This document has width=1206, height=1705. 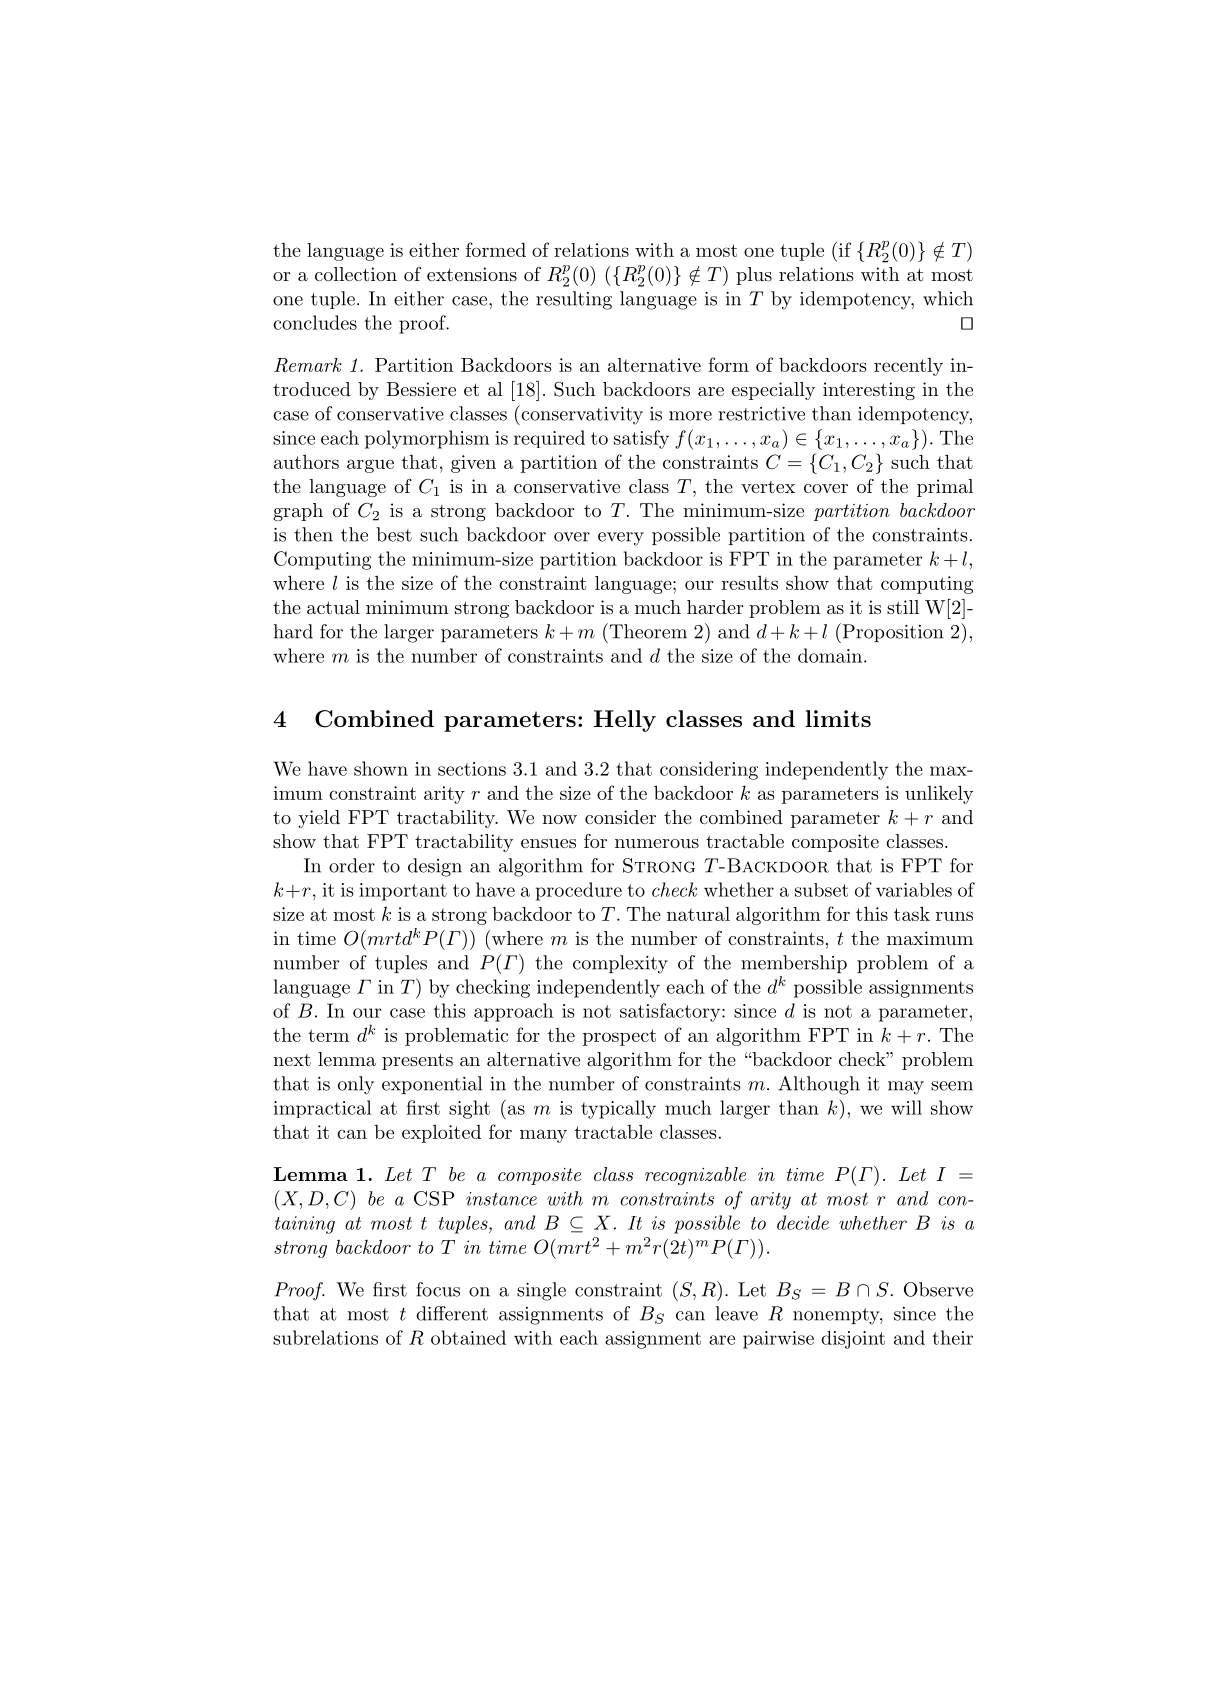 I want to click on resulting, so click(x=574, y=300).
